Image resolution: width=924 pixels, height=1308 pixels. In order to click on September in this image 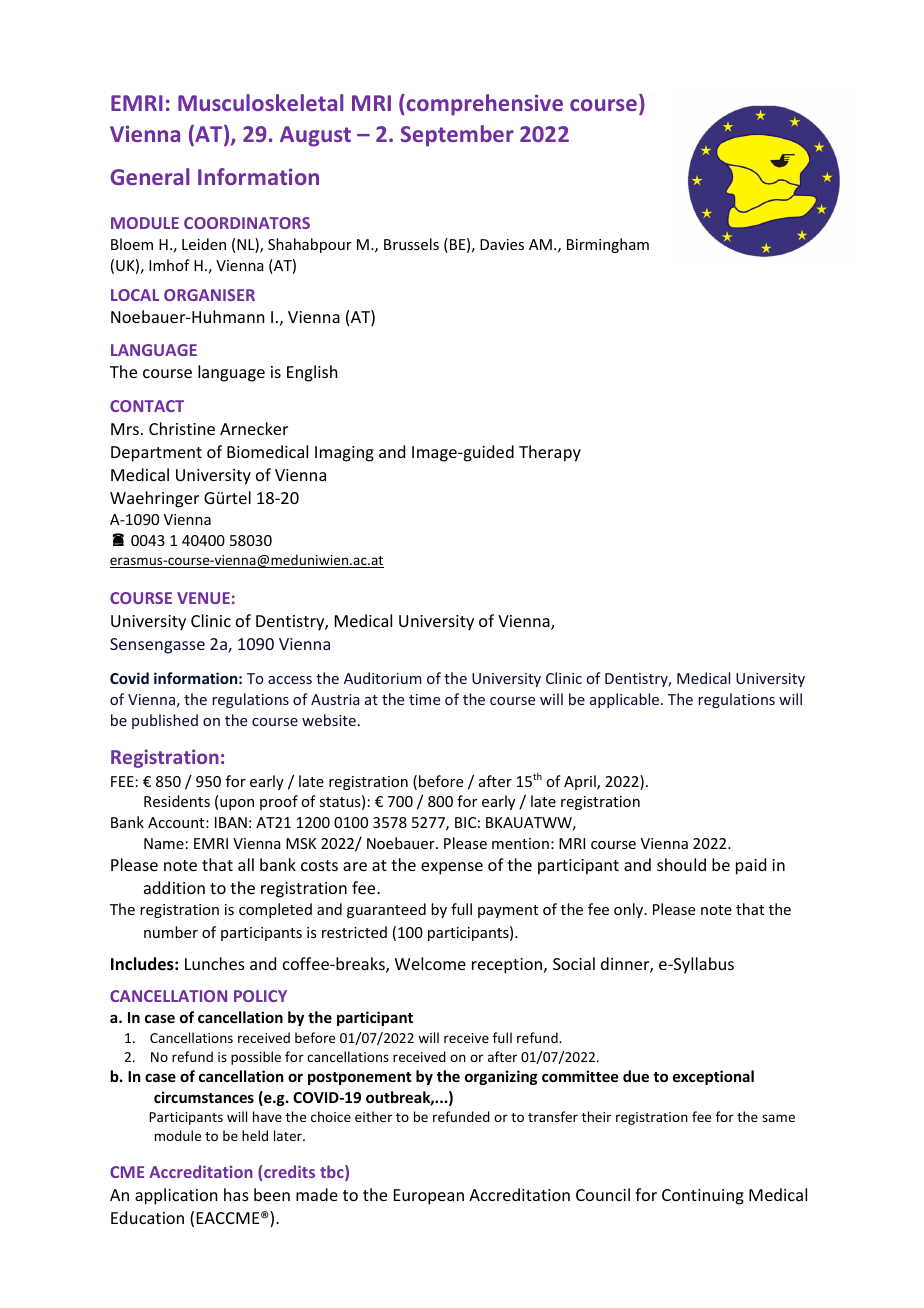, I will do `click(457, 136)`.
